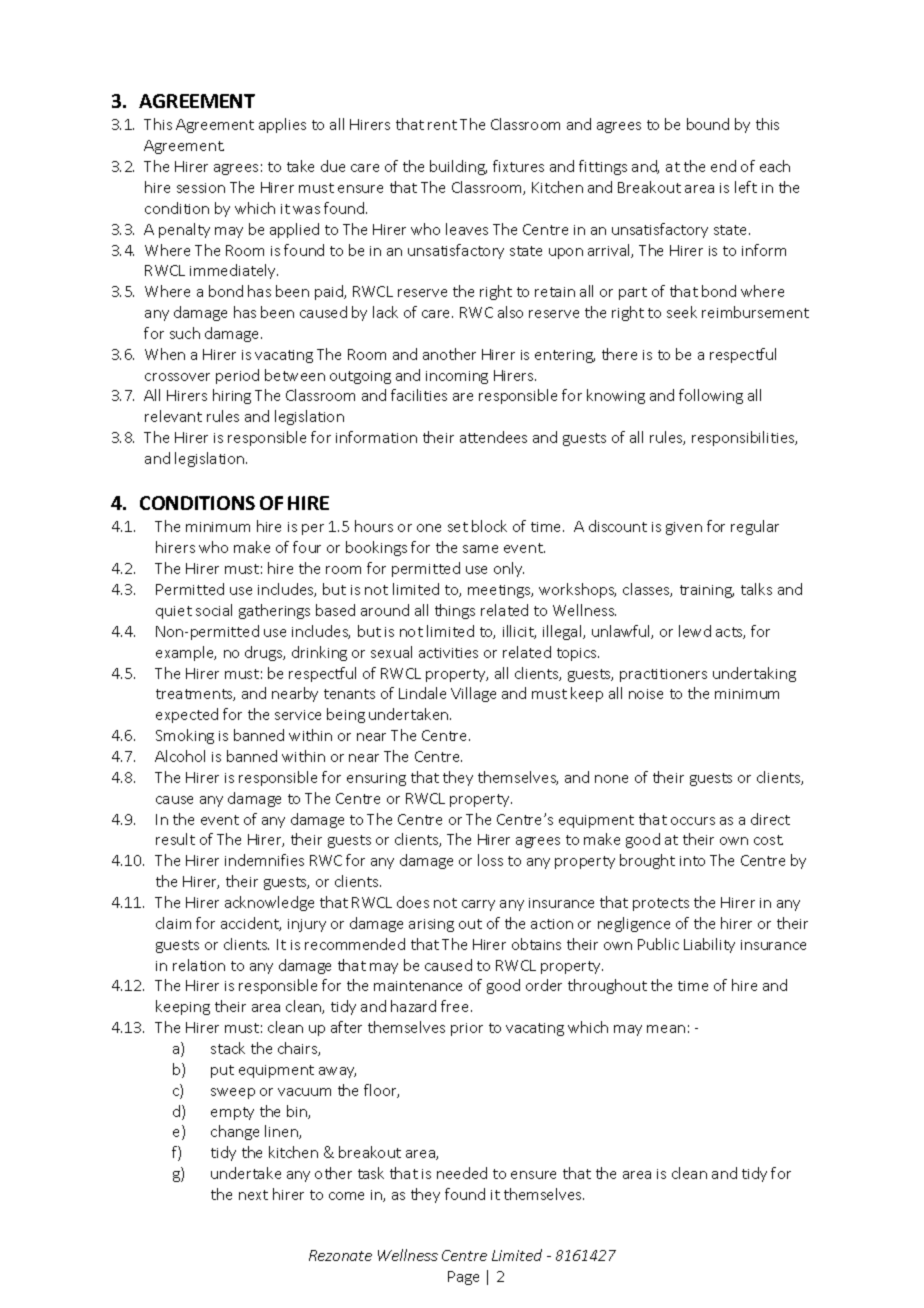 Image resolution: width=924 pixels, height=1308 pixels. Describe the element at coordinates (201, 188) in the document. I see `session` at that location.
